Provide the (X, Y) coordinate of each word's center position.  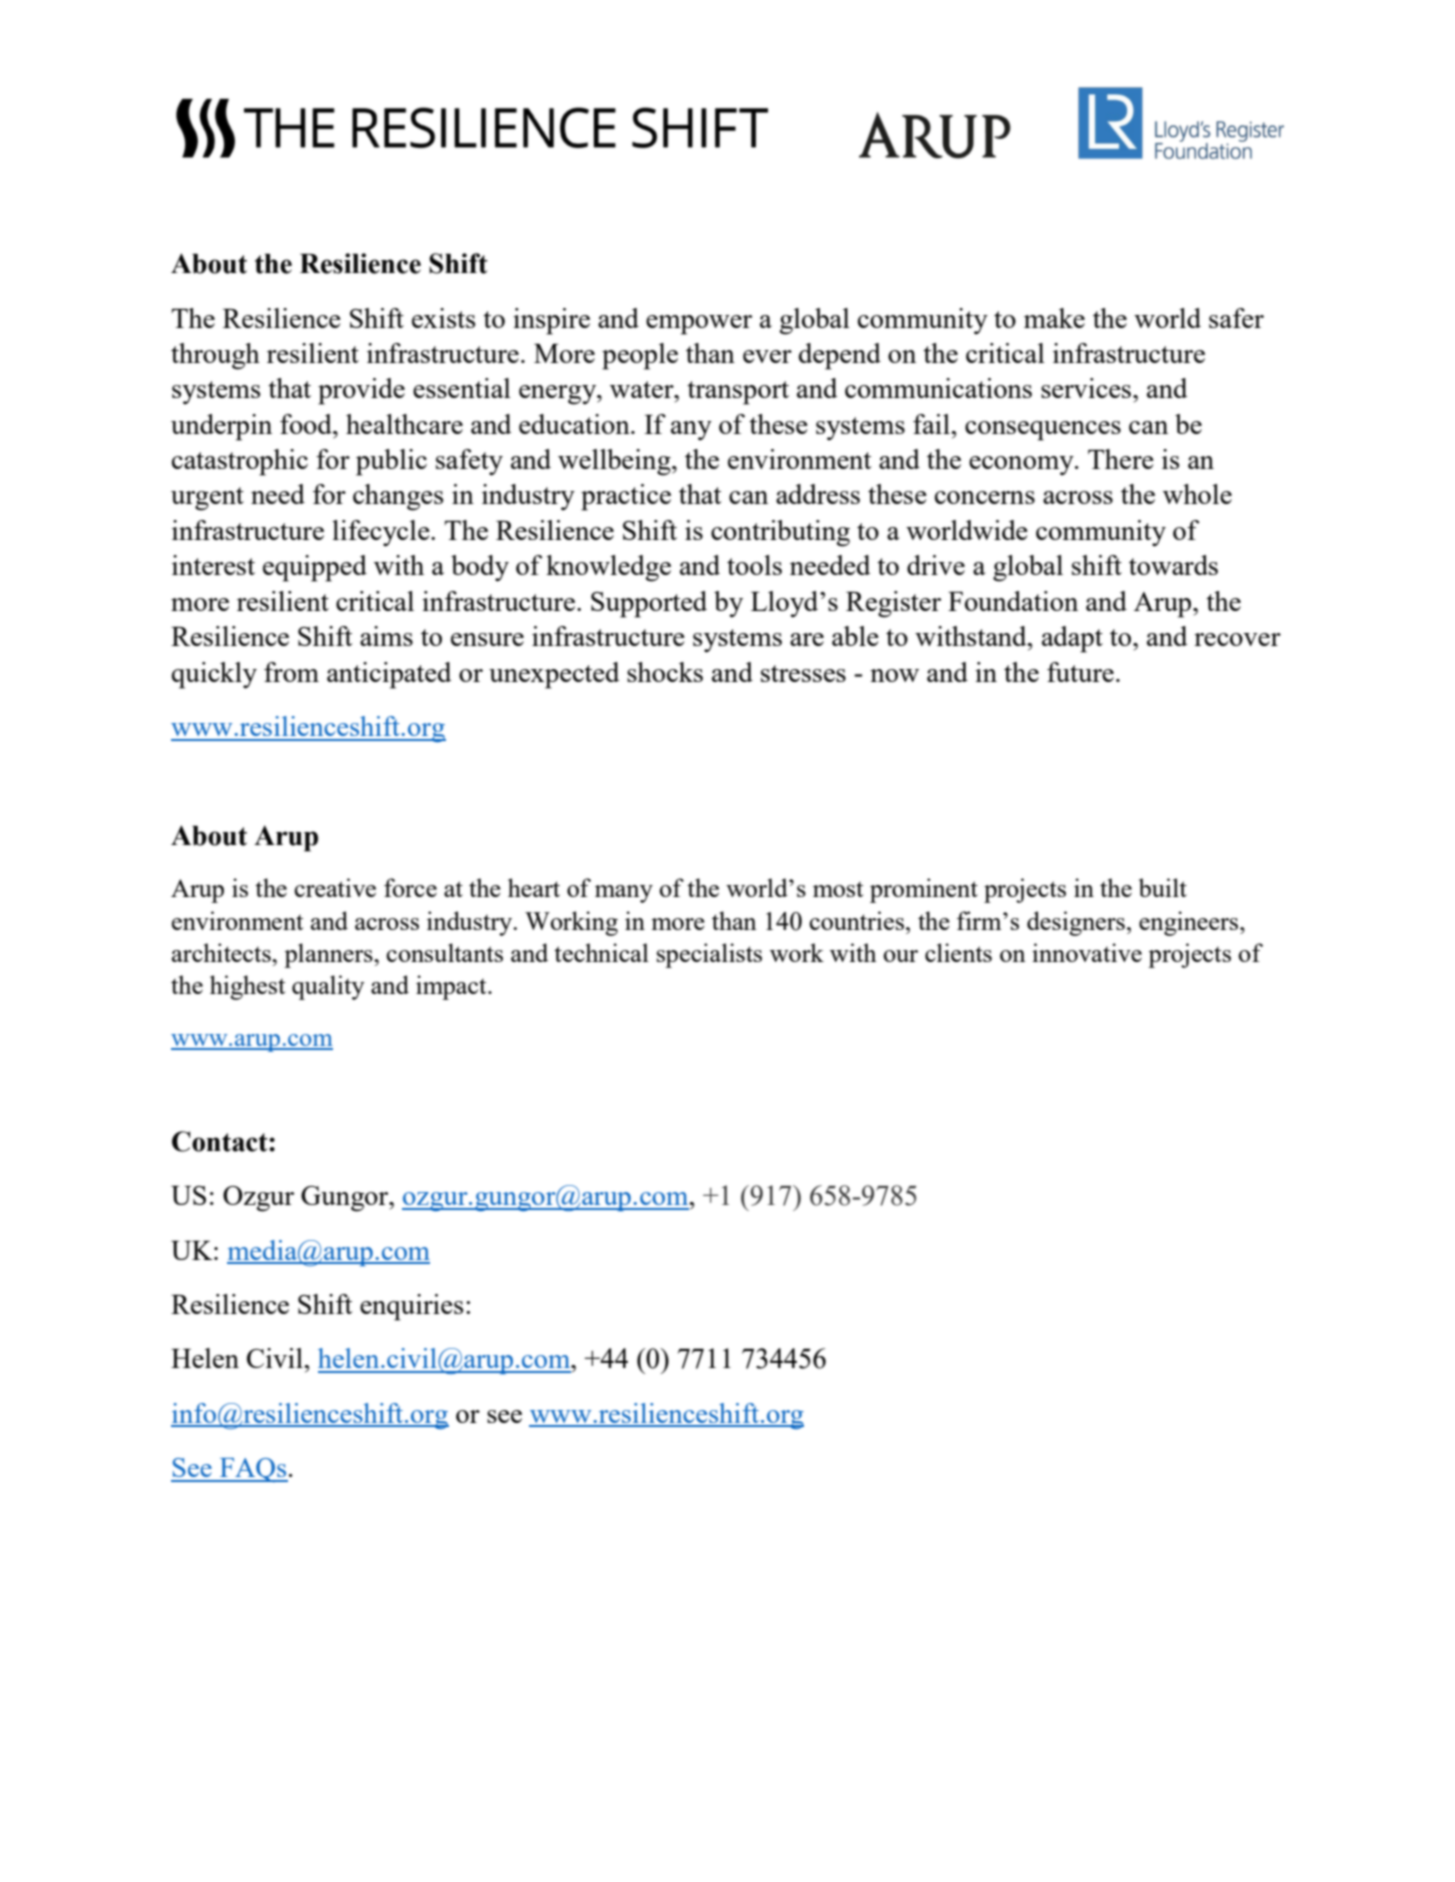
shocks (665, 672)
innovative (1087, 952)
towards (1173, 565)
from (291, 672)
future (1080, 672)
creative (335, 887)
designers (1076, 923)
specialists (709, 955)
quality (328, 987)
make (1054, 318)
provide (361, 391)
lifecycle (382, 533)
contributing (780, 533)
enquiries (411, 1307)
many (624, 894)
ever (767, 356)
